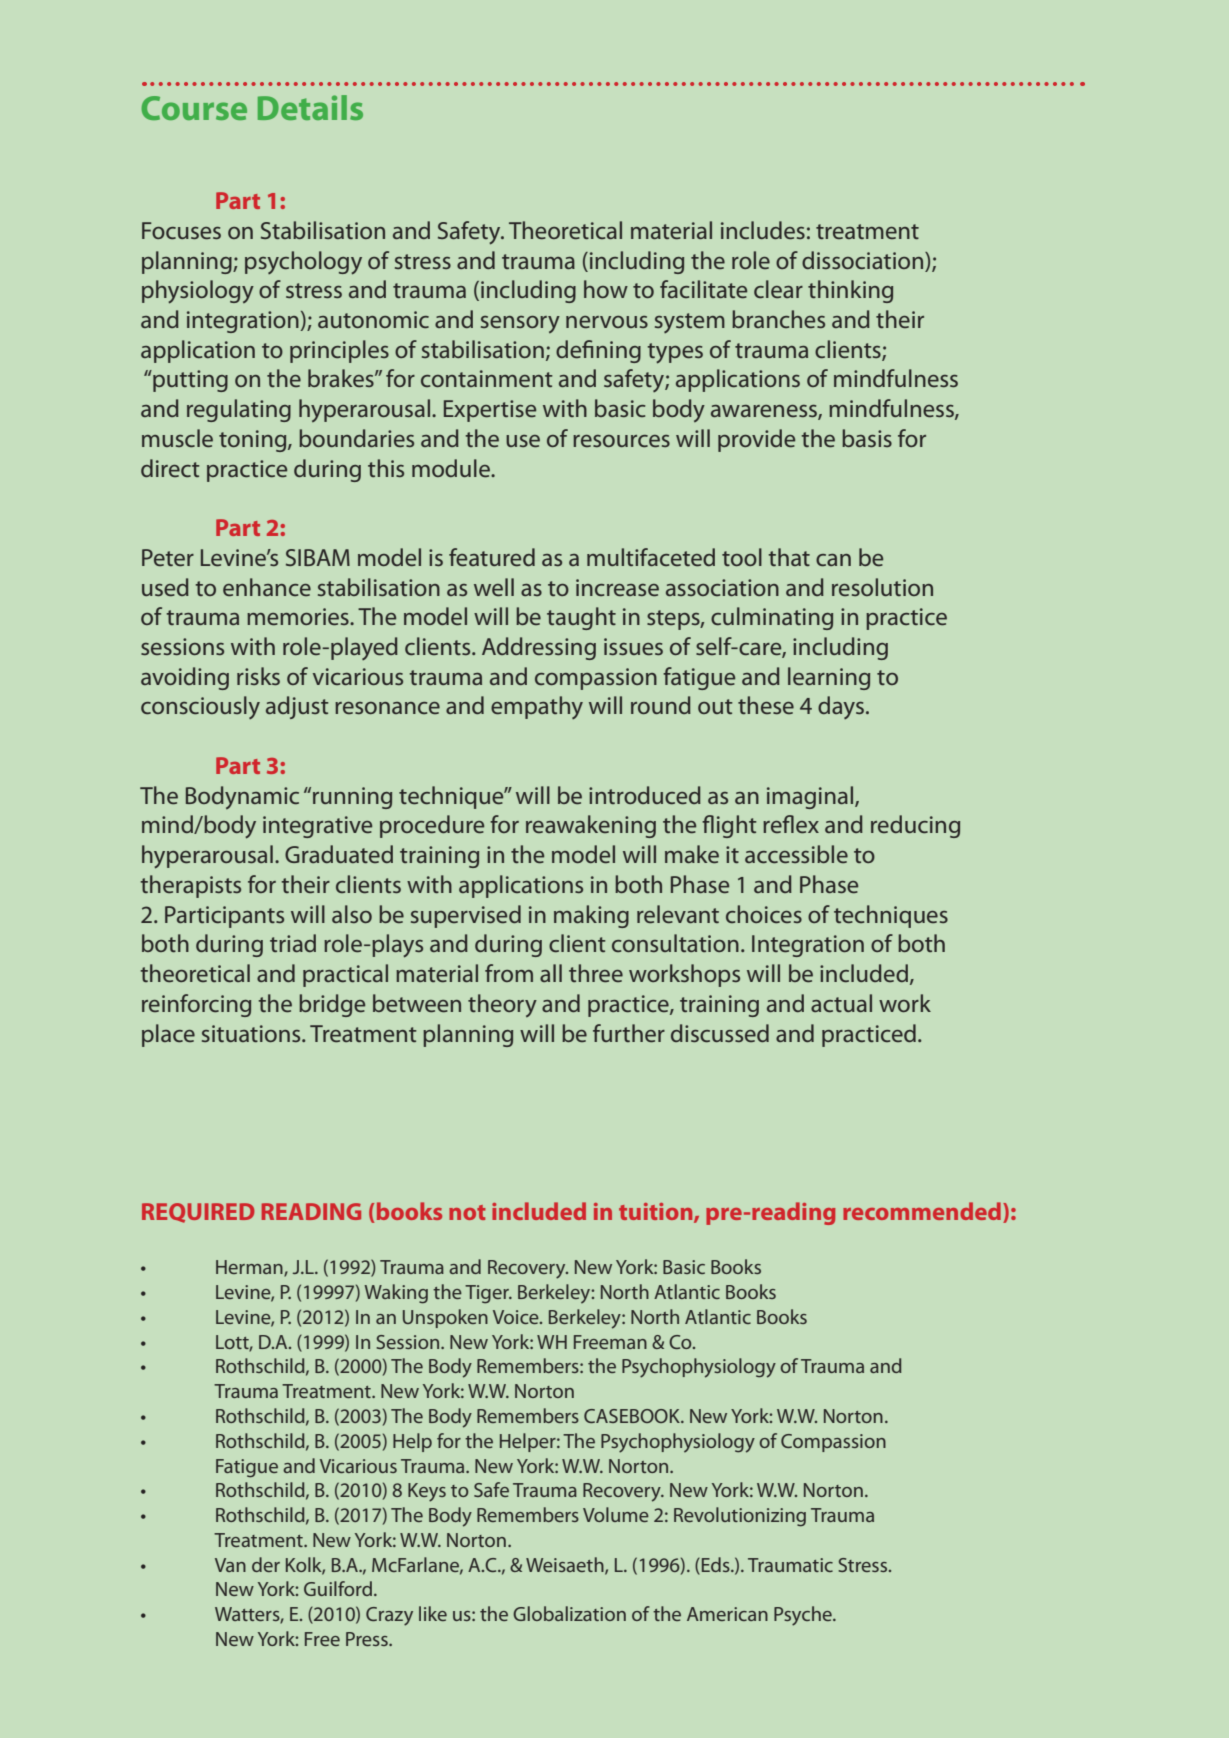 Image resolution: width=1229 pixels, height=1738 pixels. What do you see at coordinates (789, 557) in the screenshot?
I see `that` at bounding box center [789, 557].
